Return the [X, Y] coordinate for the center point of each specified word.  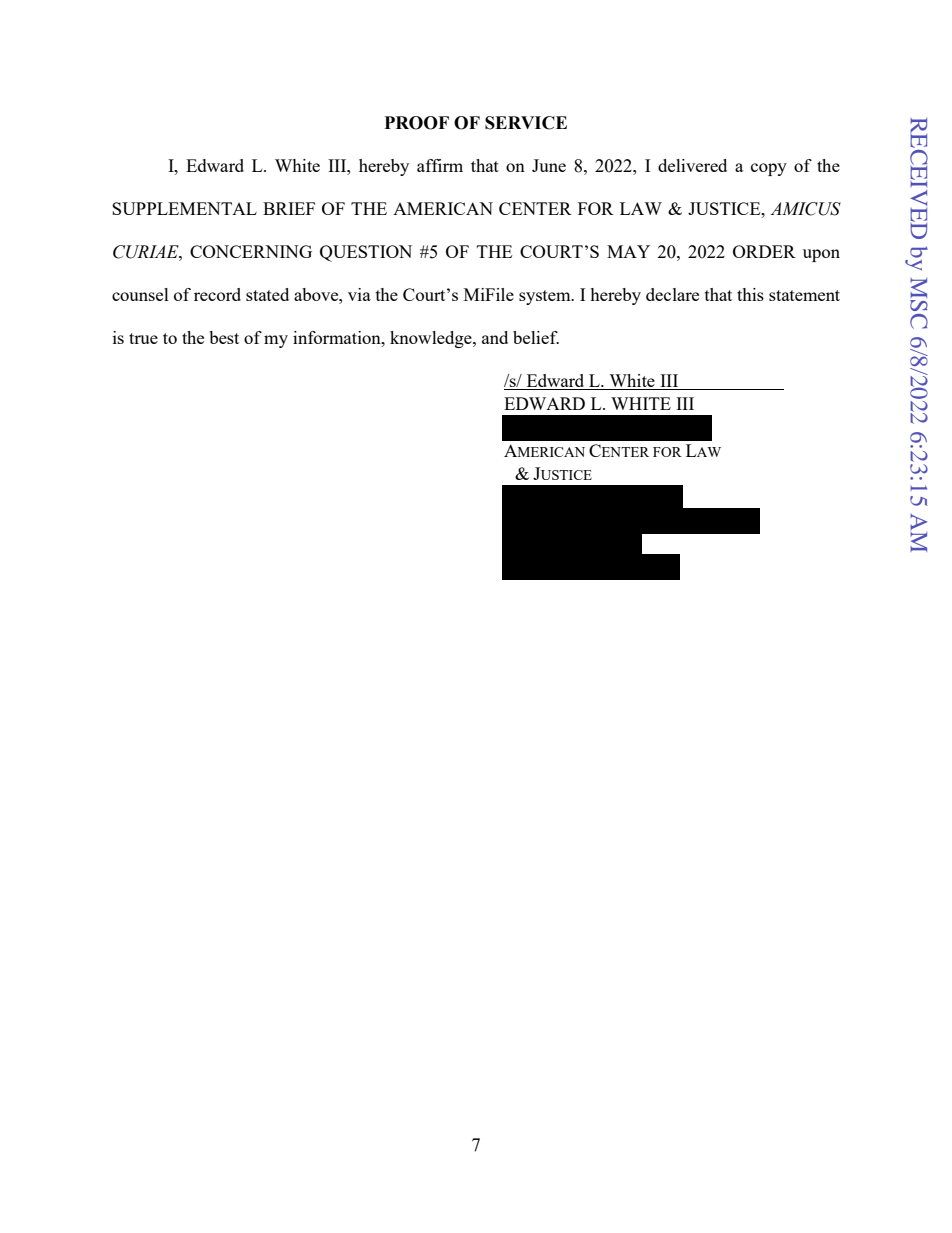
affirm [440, 165]
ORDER [764, 251]
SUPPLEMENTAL [184, 208]
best [224, 337]
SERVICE [526, 123]
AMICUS [805, 209]
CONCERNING [251, 251]
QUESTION [366, 253]
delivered [692, 165]
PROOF [417, 123]
